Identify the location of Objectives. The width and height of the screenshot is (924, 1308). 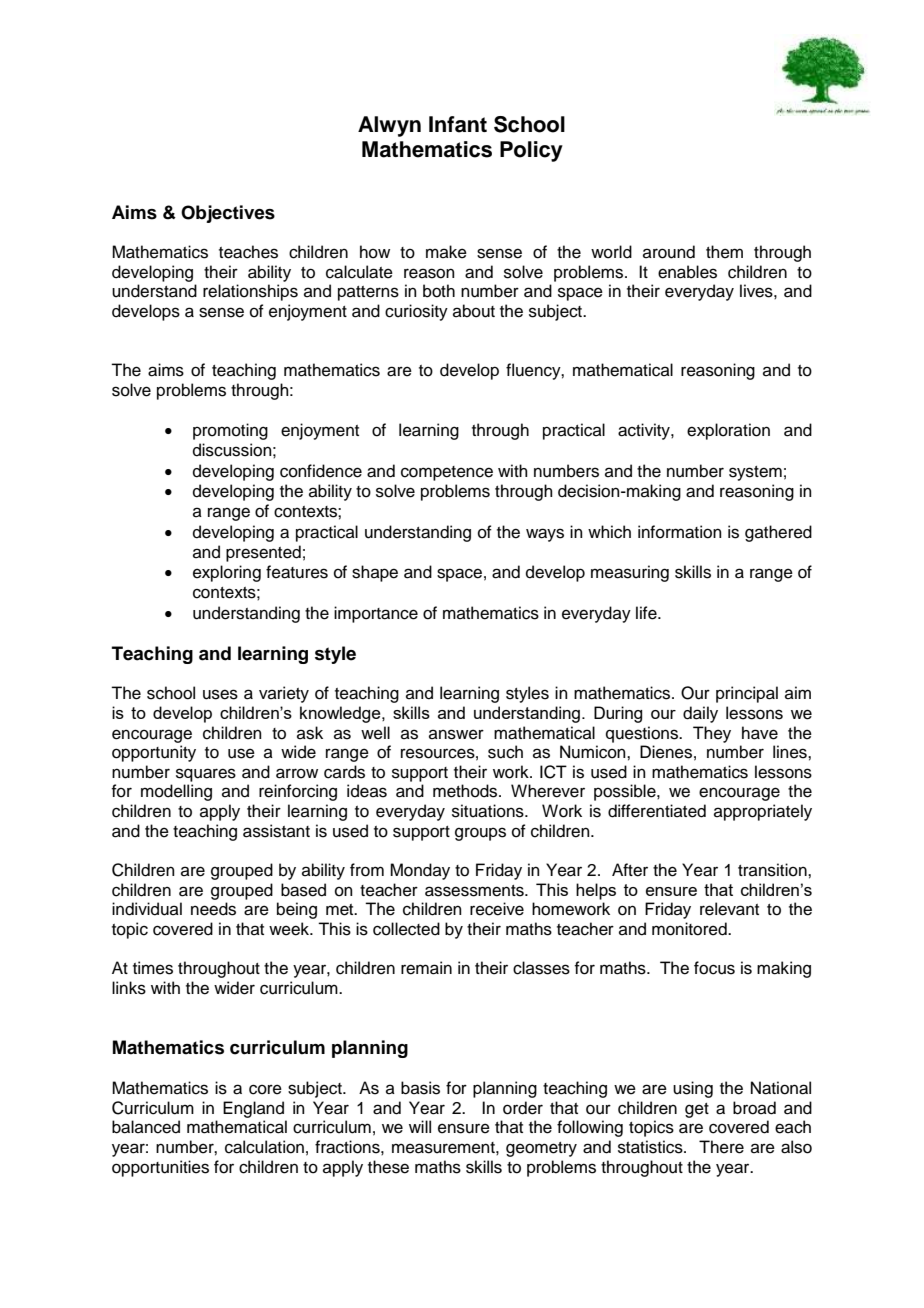
(228, 214).
